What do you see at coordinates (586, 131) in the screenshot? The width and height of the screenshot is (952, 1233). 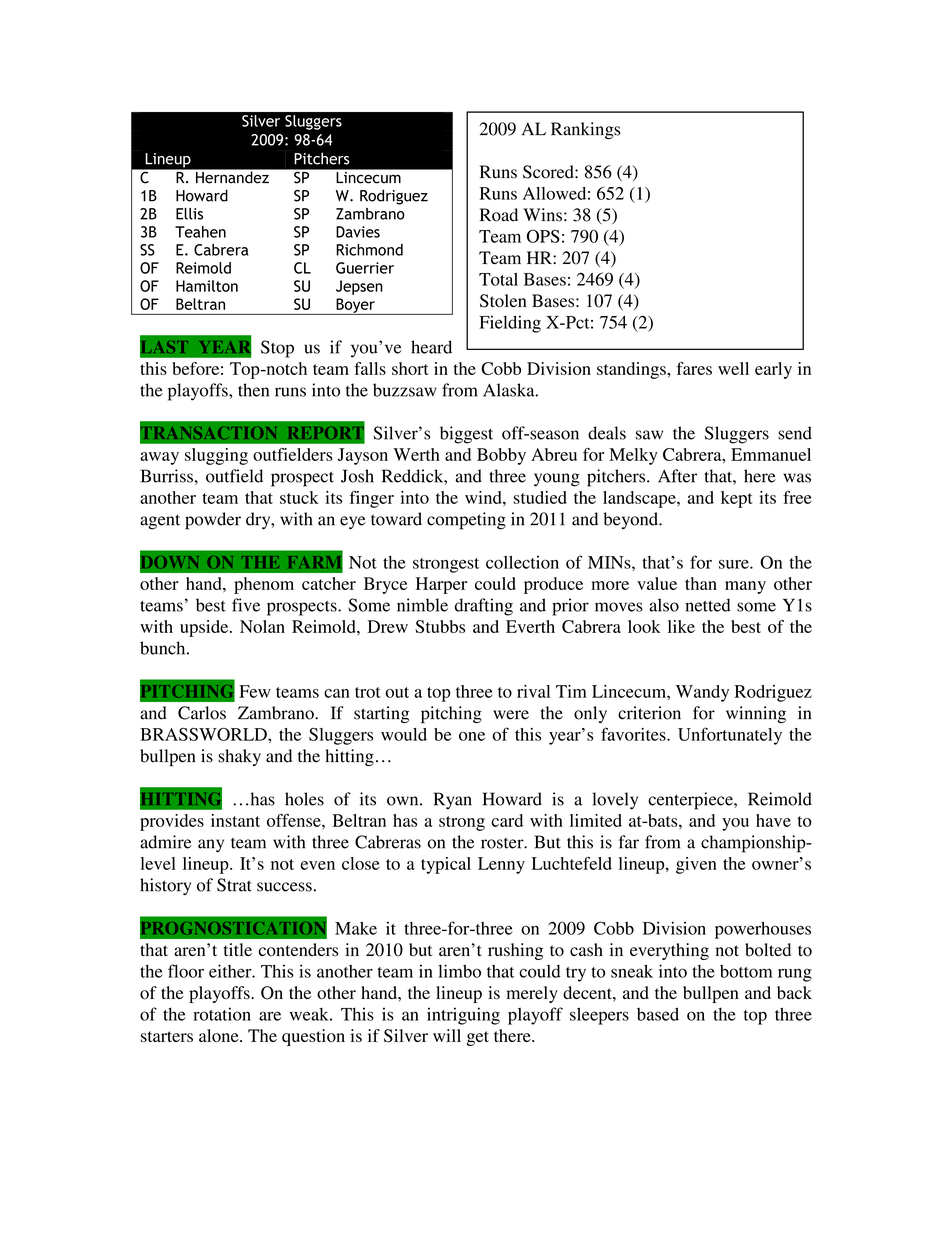 I see `Rankings` at bounding box center [586, 131].
